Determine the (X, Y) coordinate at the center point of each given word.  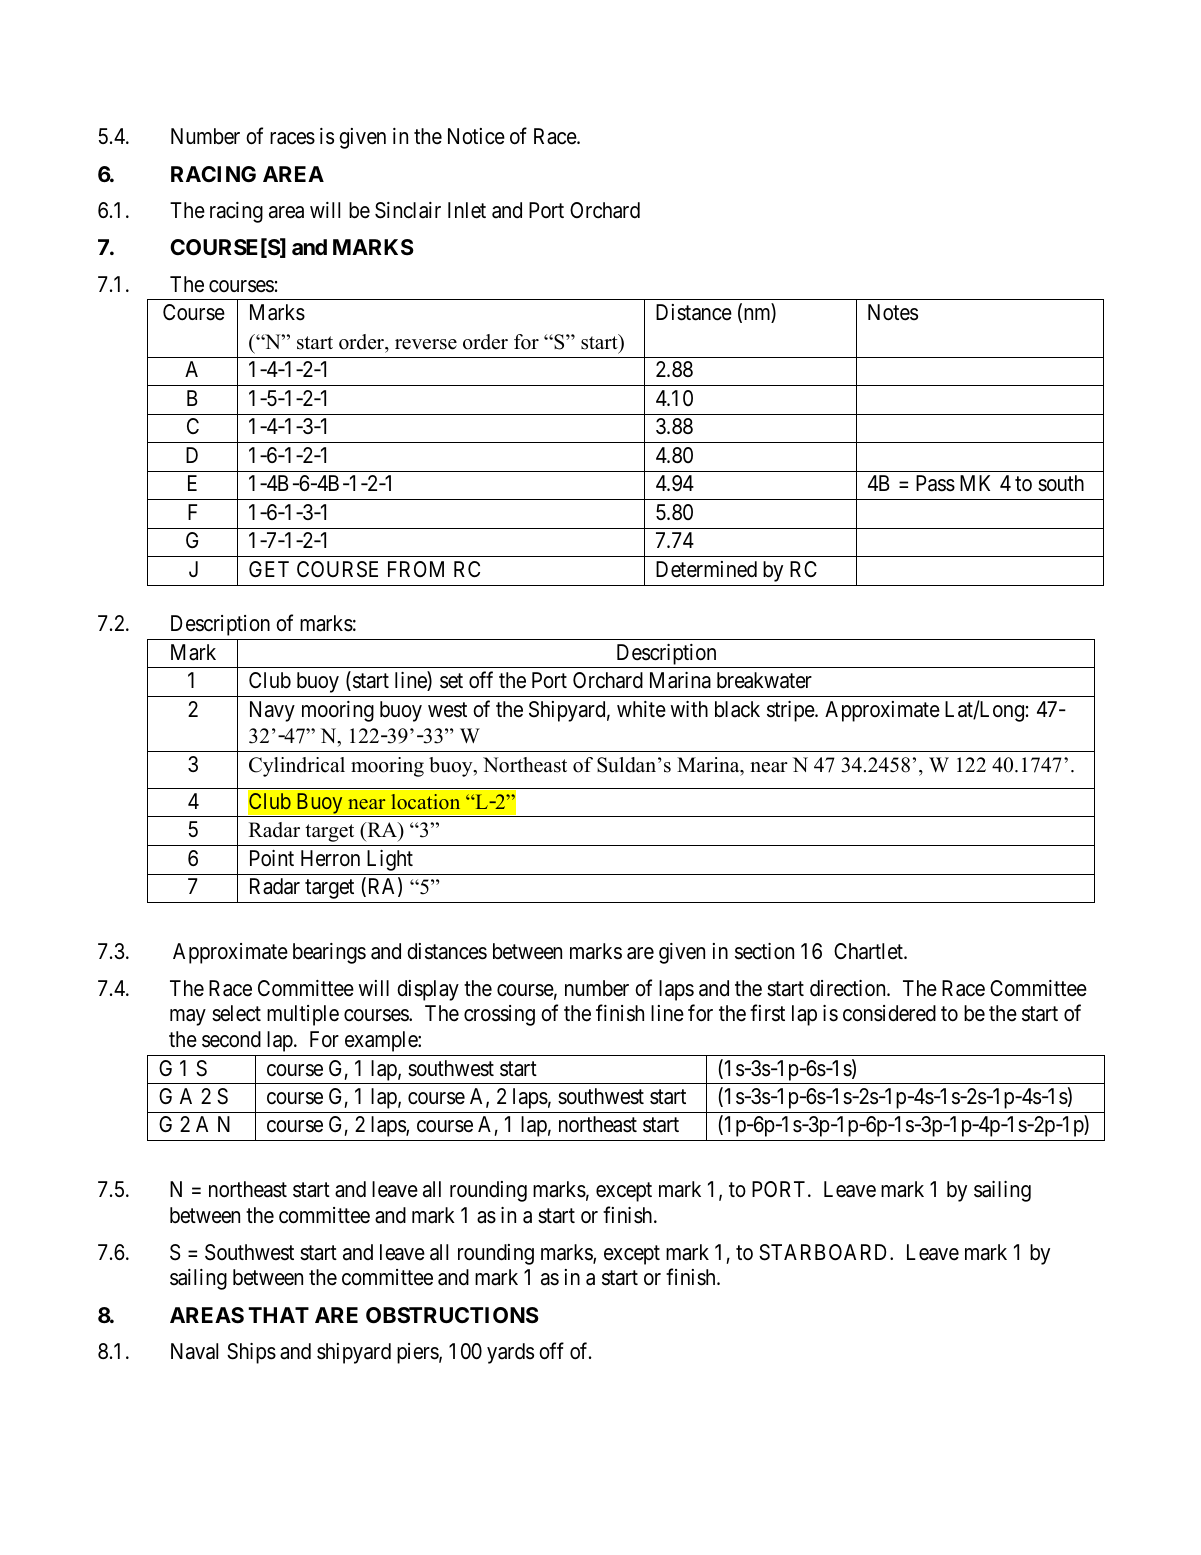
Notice (476, 136)
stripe (791, 711)
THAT (278, 1315)
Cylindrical (297, 767)
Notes (893, 312)
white (641, 709)
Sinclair (408, 210)
